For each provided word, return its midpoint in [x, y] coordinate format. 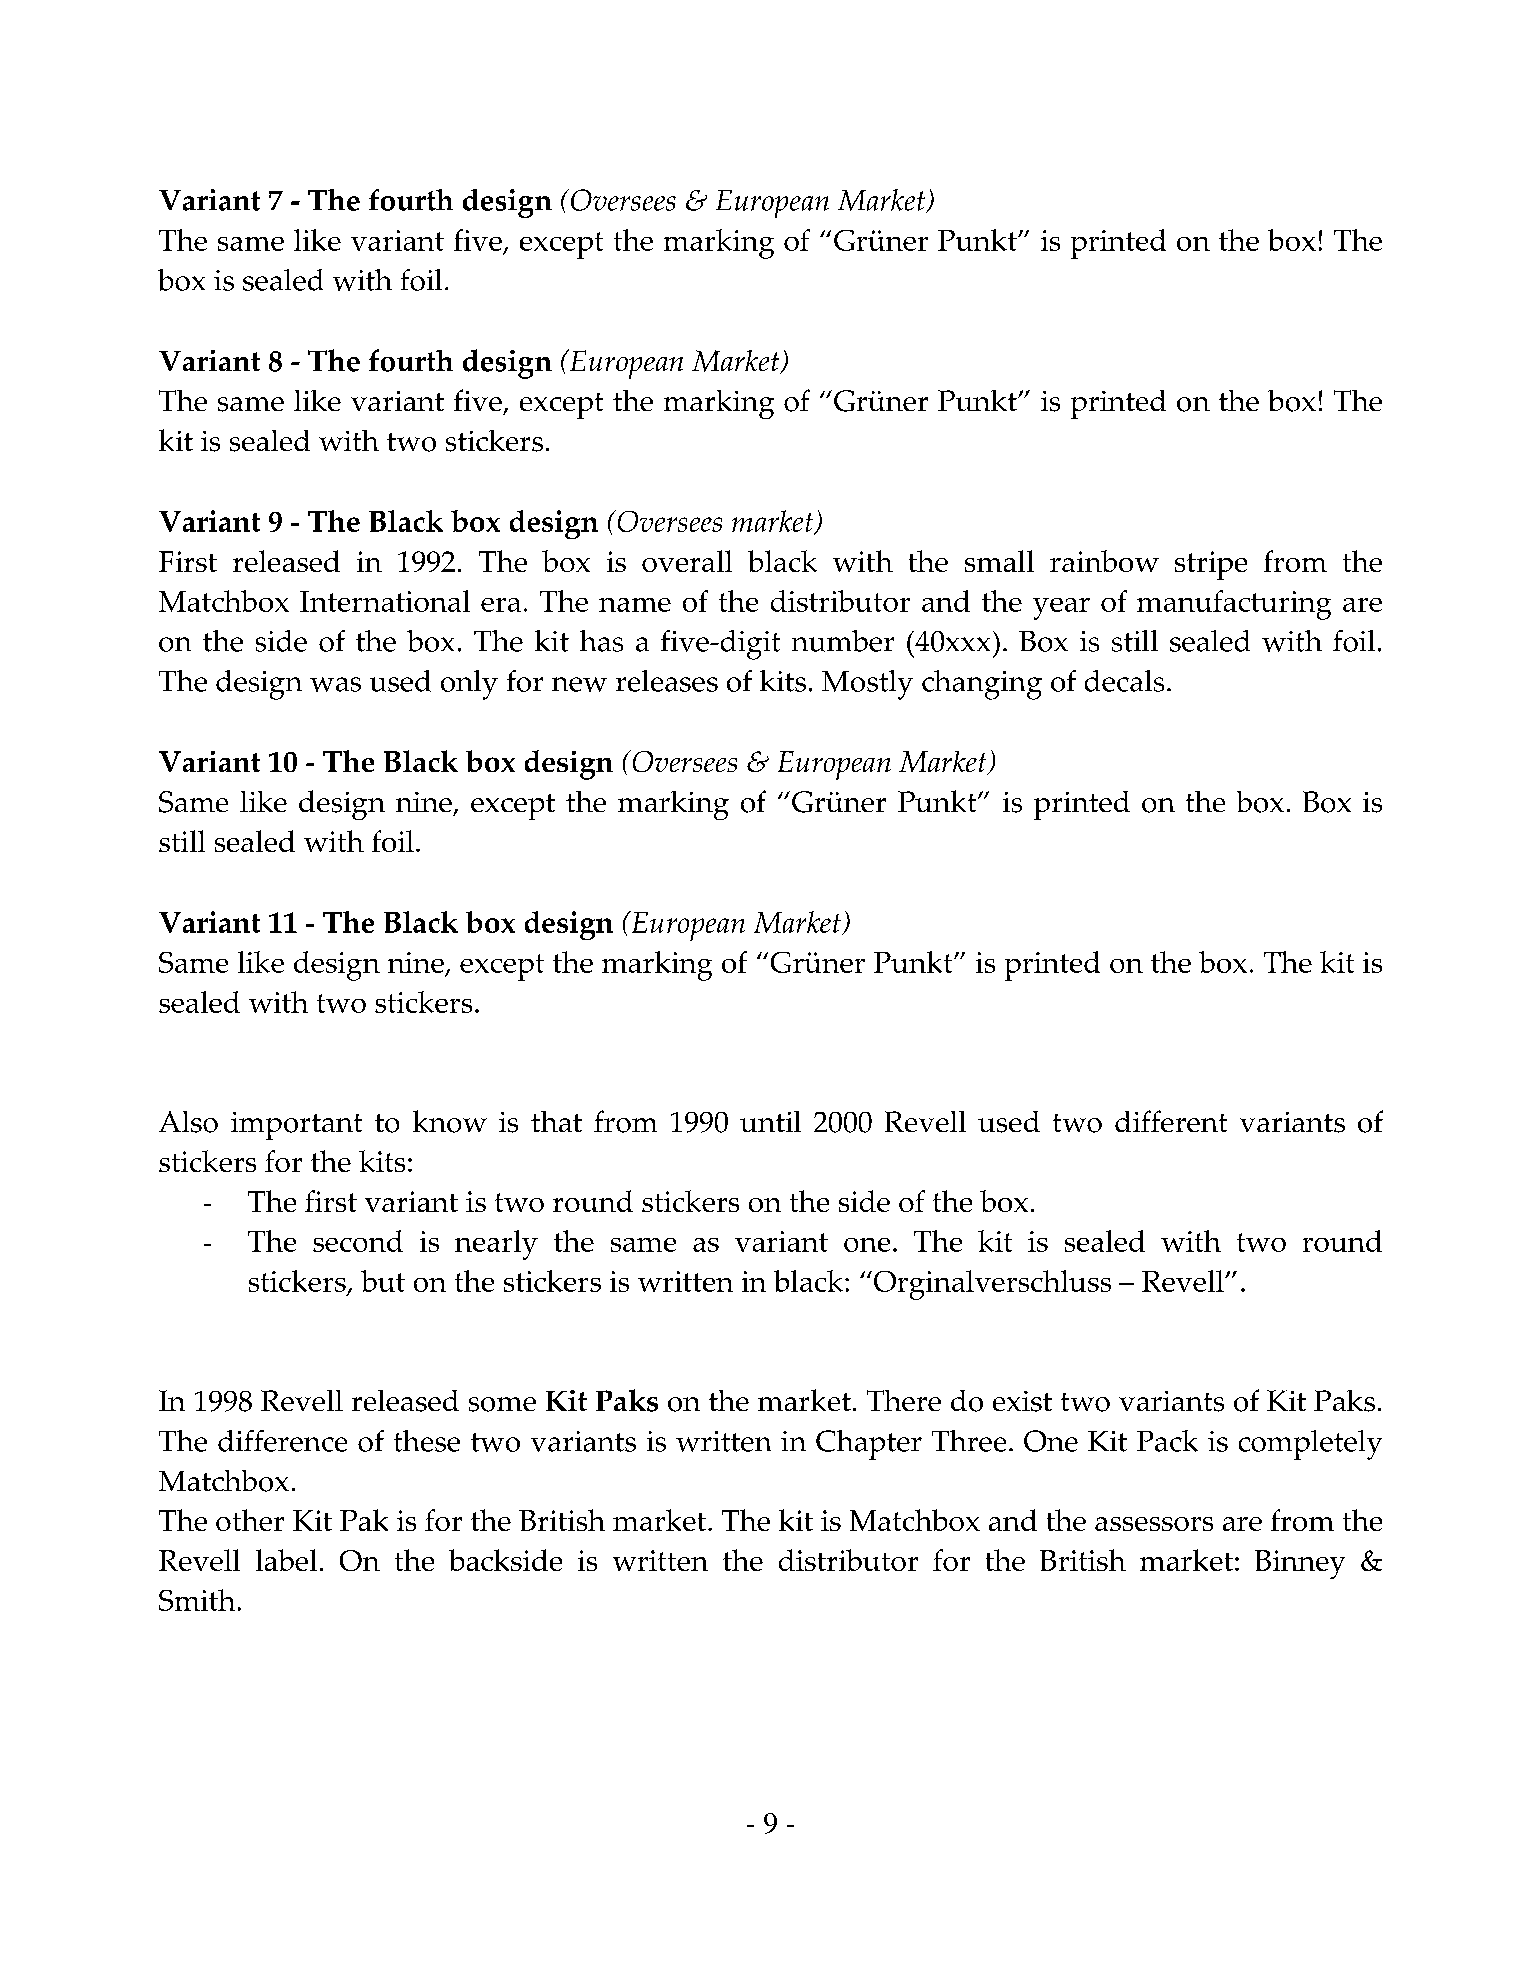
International [385, 601]
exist [1022, 1401]
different [1171, 1121]
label [286, 1560]
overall [687, 561]
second [358, 1241]
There [904, 1400]
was [335, 684]
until [770, 1121]
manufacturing [1234, 605]
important [296, 1126]
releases [667, 681]
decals [1124, 681]
